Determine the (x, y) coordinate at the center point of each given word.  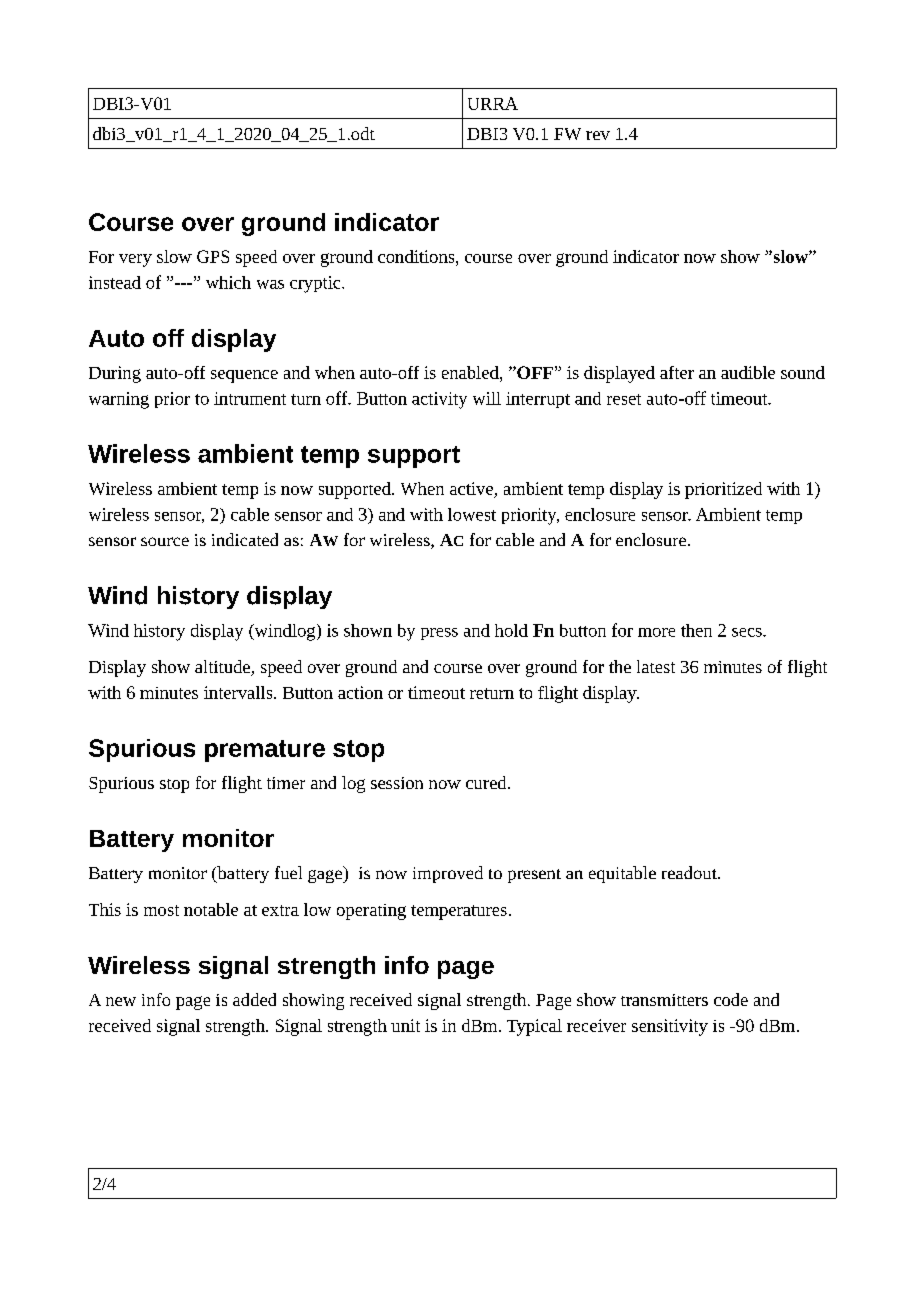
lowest (472, 514)
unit (405, 1025)
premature (265, 751)
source (165, 541)
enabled (471, 372)
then (696, 630)
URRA (493, 103)
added (254, 999)
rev (598, 135)
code (731, 999)
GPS (213, 256)
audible (748, 372)
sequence (244, 376)
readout (690, 872)
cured (487, 782)
